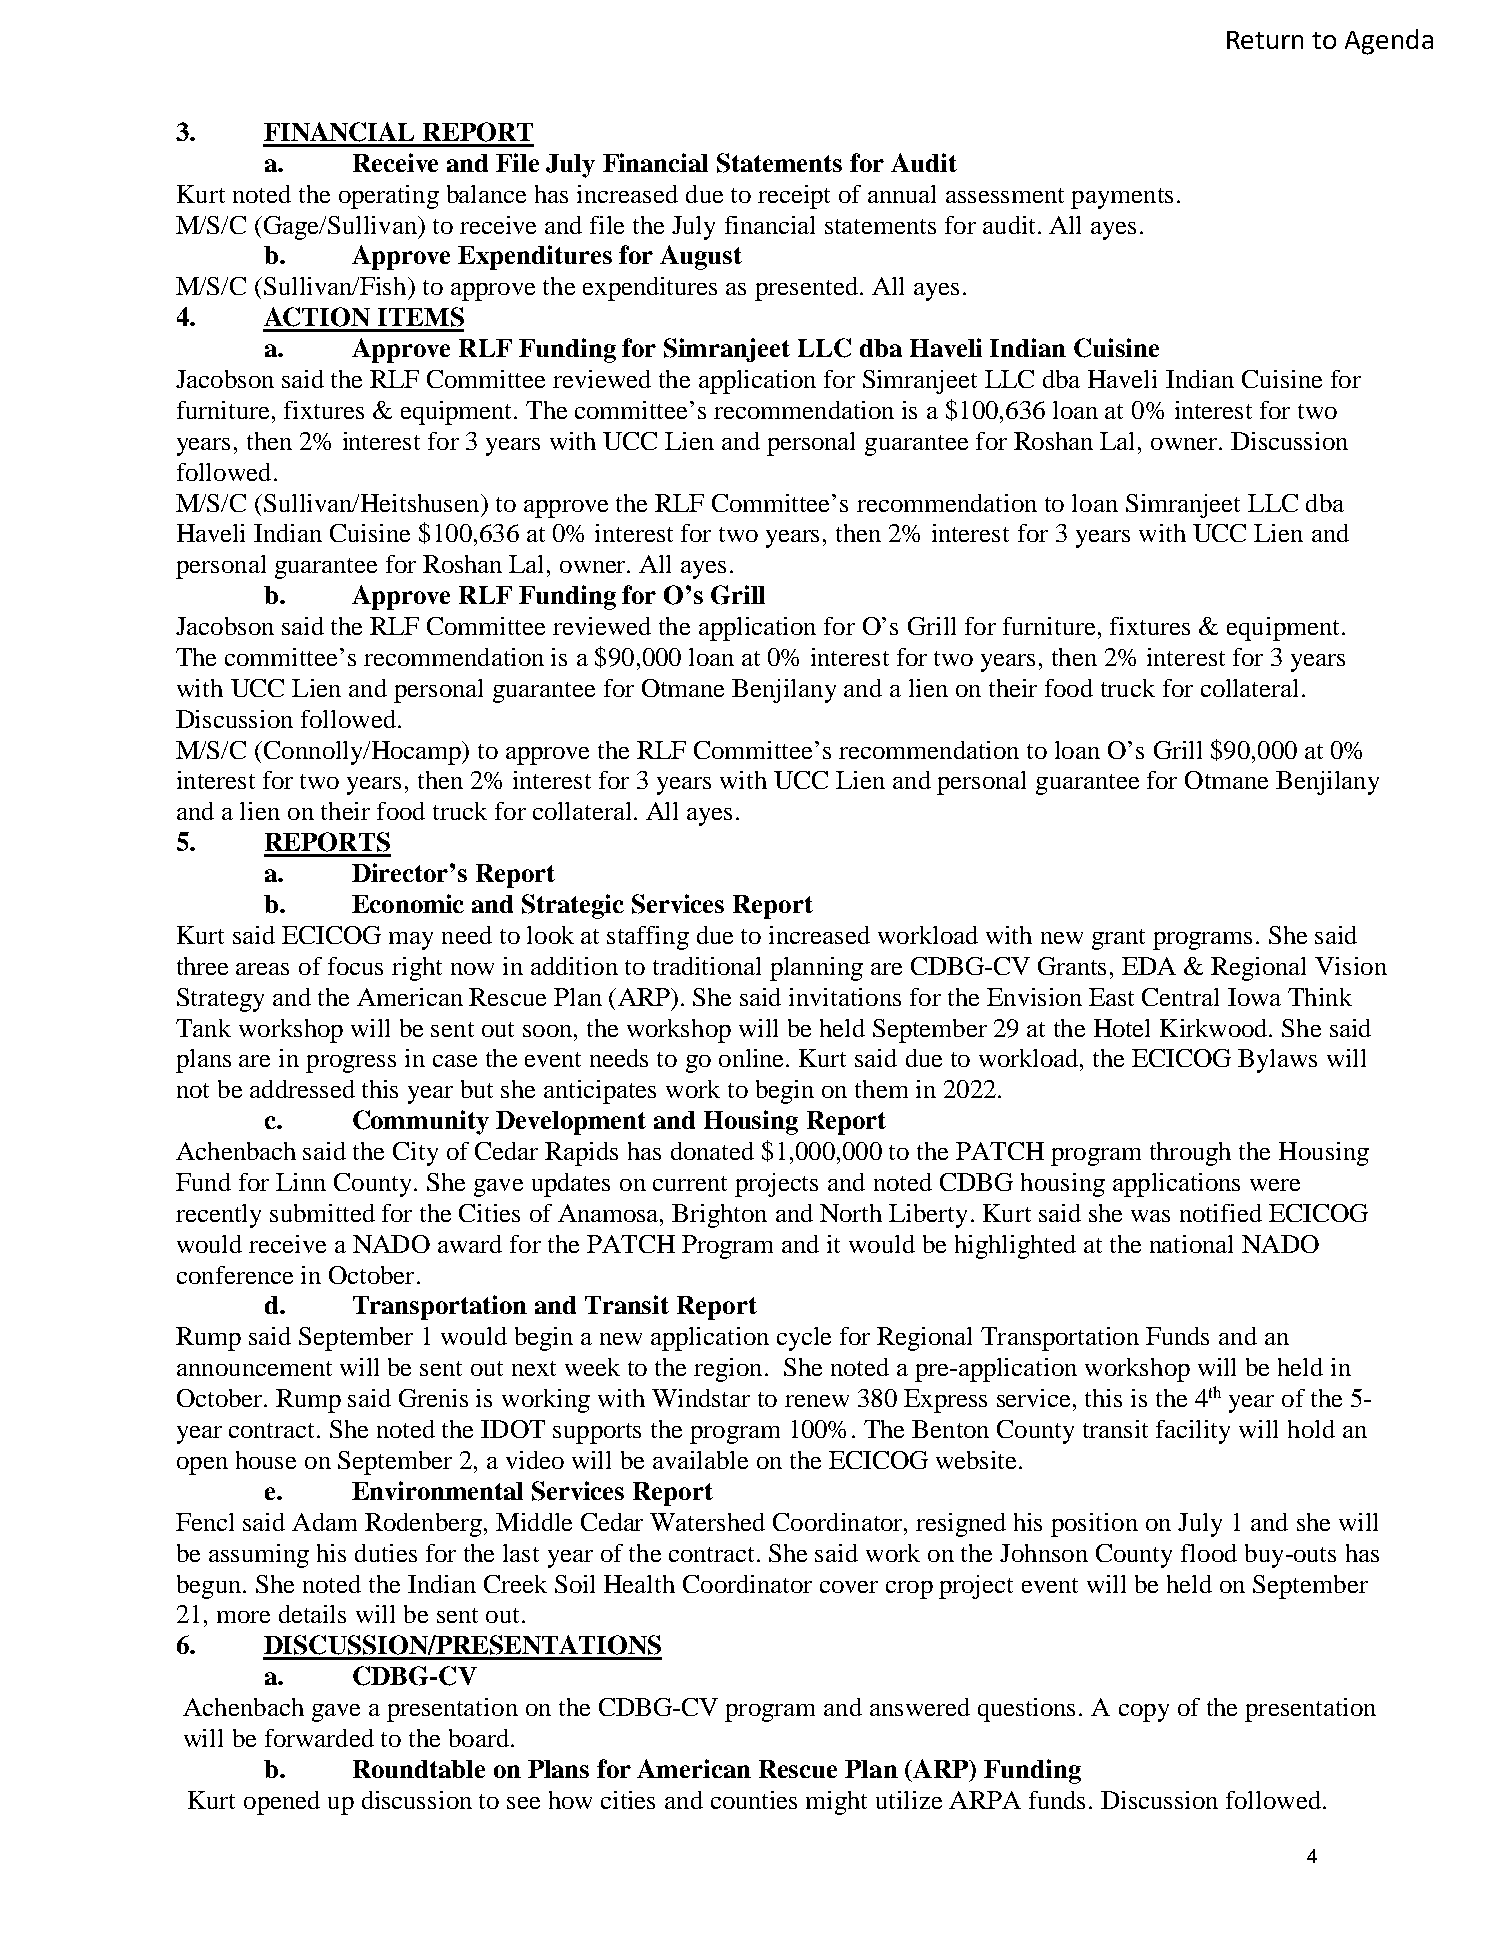  I want to click on traditional, so click(707, 966).
